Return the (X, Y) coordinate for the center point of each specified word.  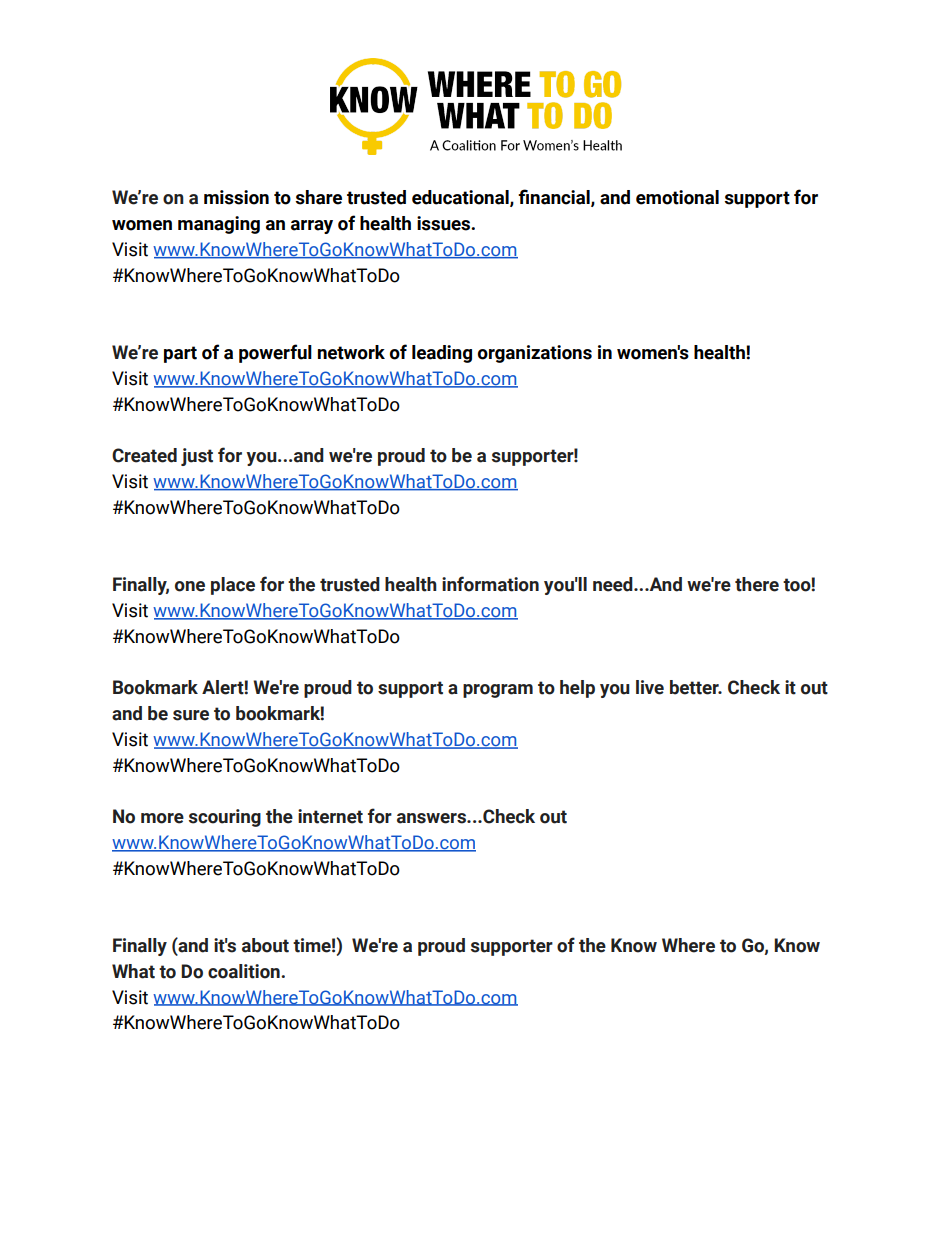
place (233, 586)
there (757, 584)
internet (330, 816)
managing (219, 225)
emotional (677, 197)
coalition (245, 971)
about (265, 945)
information (490, 584)
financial (555, 198)
